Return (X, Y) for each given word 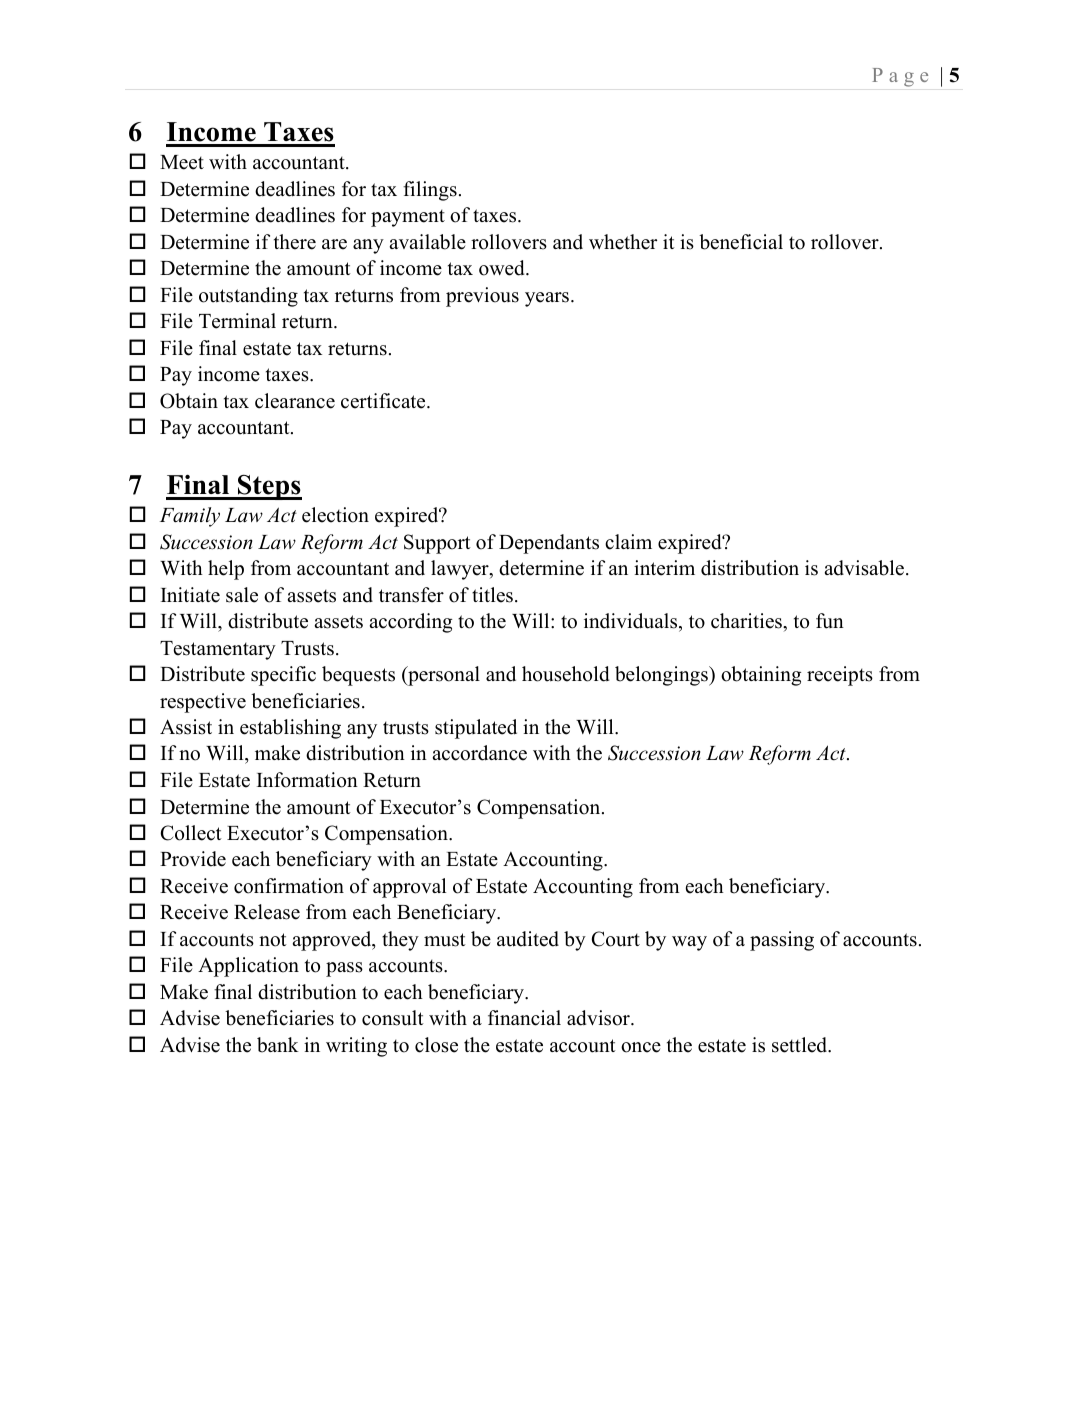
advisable (864, 568)
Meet (182, 162)
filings (430, 191)
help (226, 570)
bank (278, 1045)
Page (900, 77)
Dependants (549, 544)
